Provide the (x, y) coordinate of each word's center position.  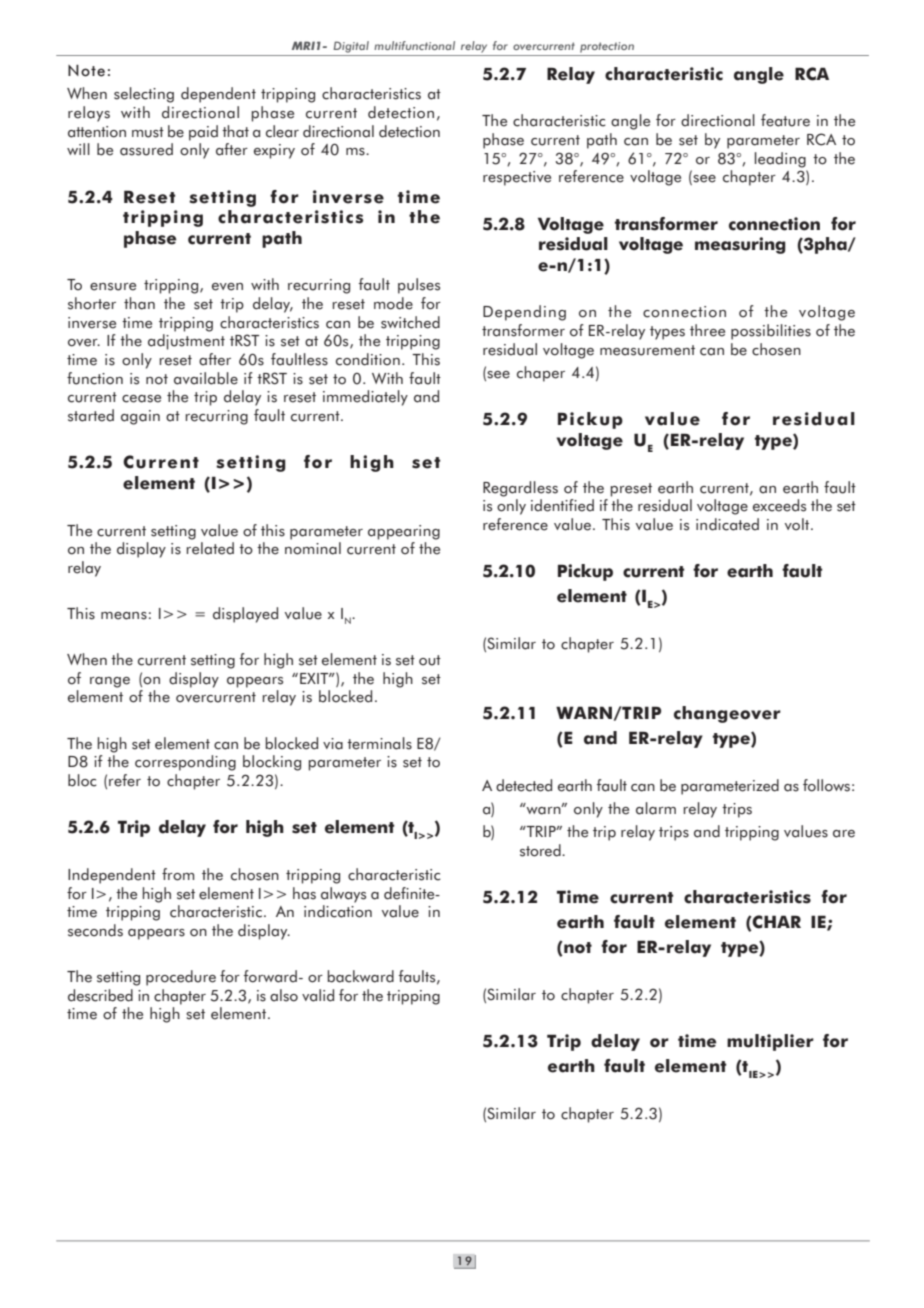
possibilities (771, 332)
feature (785, 120)
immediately (365, 398)
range (110, 682)
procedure (181, 978)
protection (607, 47)
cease (141, 399)
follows (826, 785)
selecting (144, 95)
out (430, 660)
